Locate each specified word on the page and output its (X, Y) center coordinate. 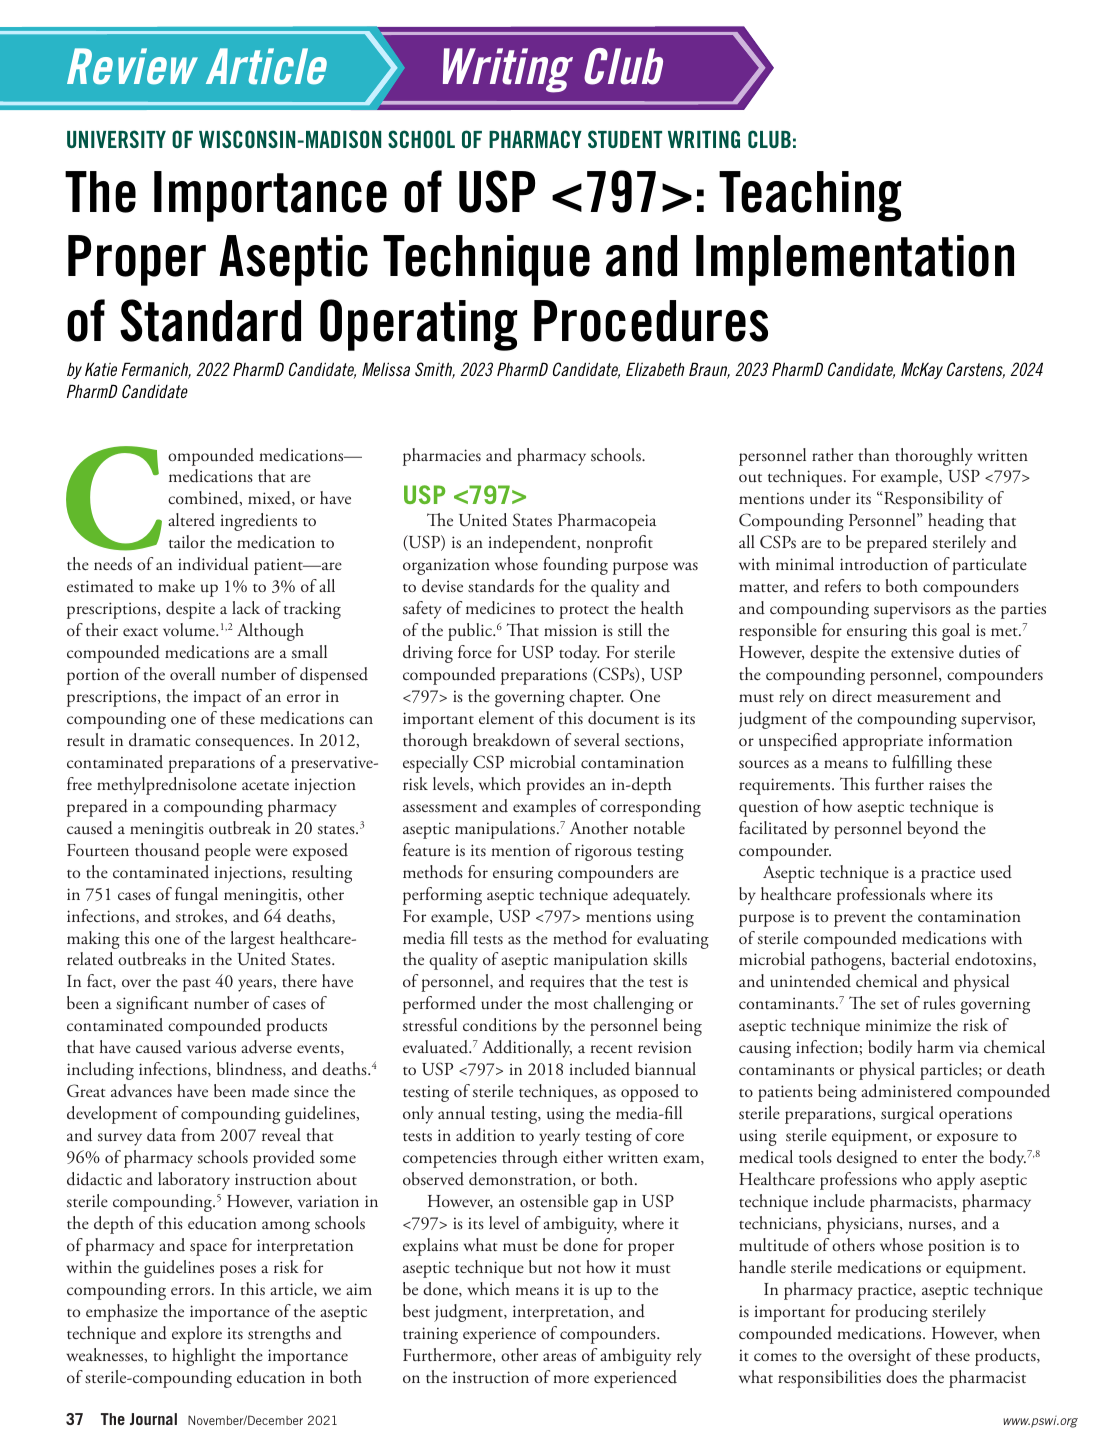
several (597, 740)
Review (132, 66)
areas (559, 1357)
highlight (204, 1357)
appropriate (883, 742)
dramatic (160, 740)
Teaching (810, 196)
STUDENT (625, 139)
